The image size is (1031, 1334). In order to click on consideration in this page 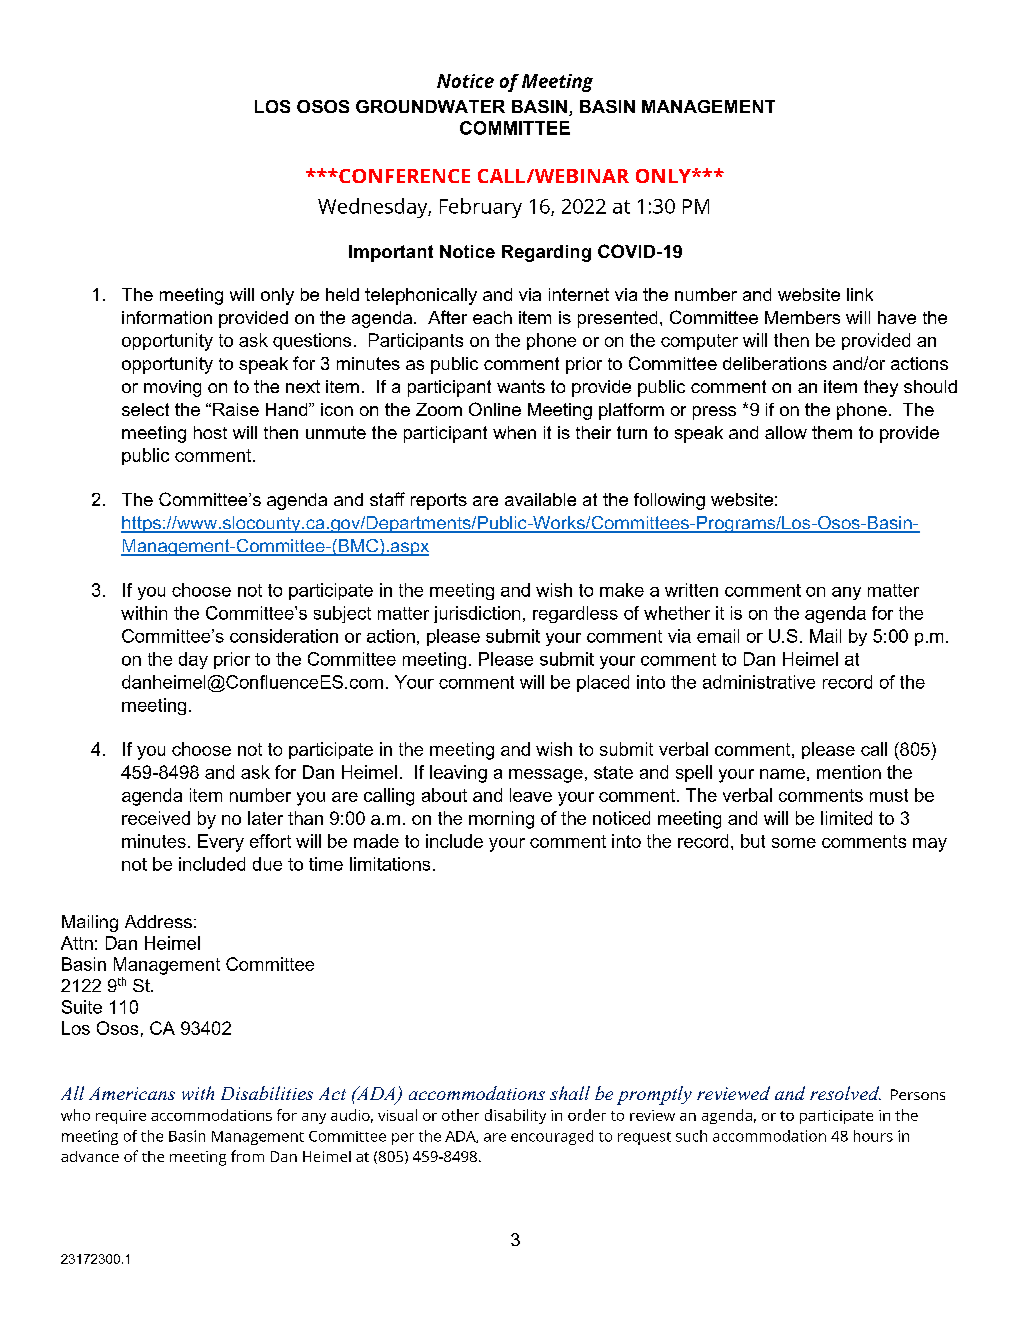, I will do `click(284, 636)`.
